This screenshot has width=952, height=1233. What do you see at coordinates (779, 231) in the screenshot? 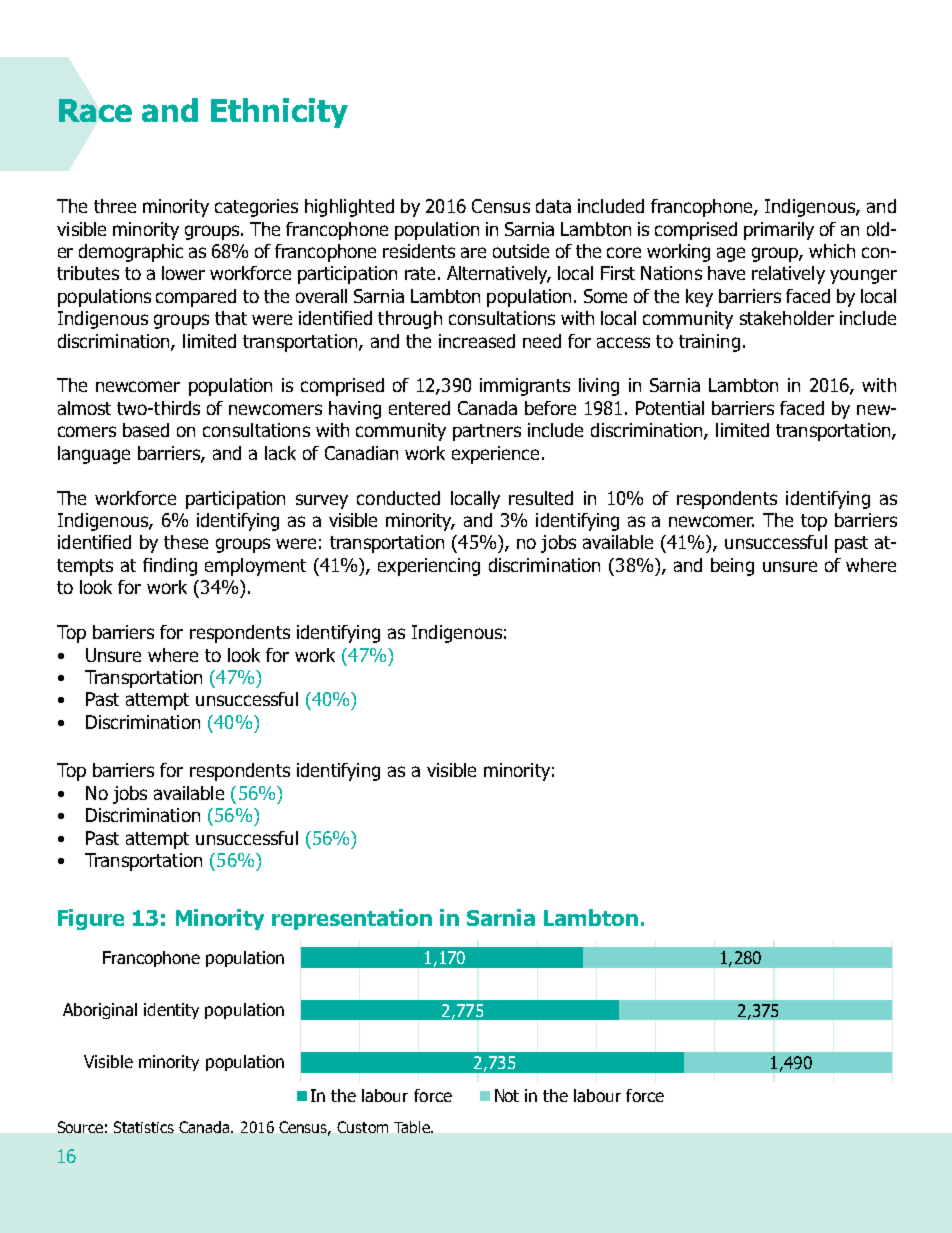
I see `primarily` at bounding box center [779, 231].
